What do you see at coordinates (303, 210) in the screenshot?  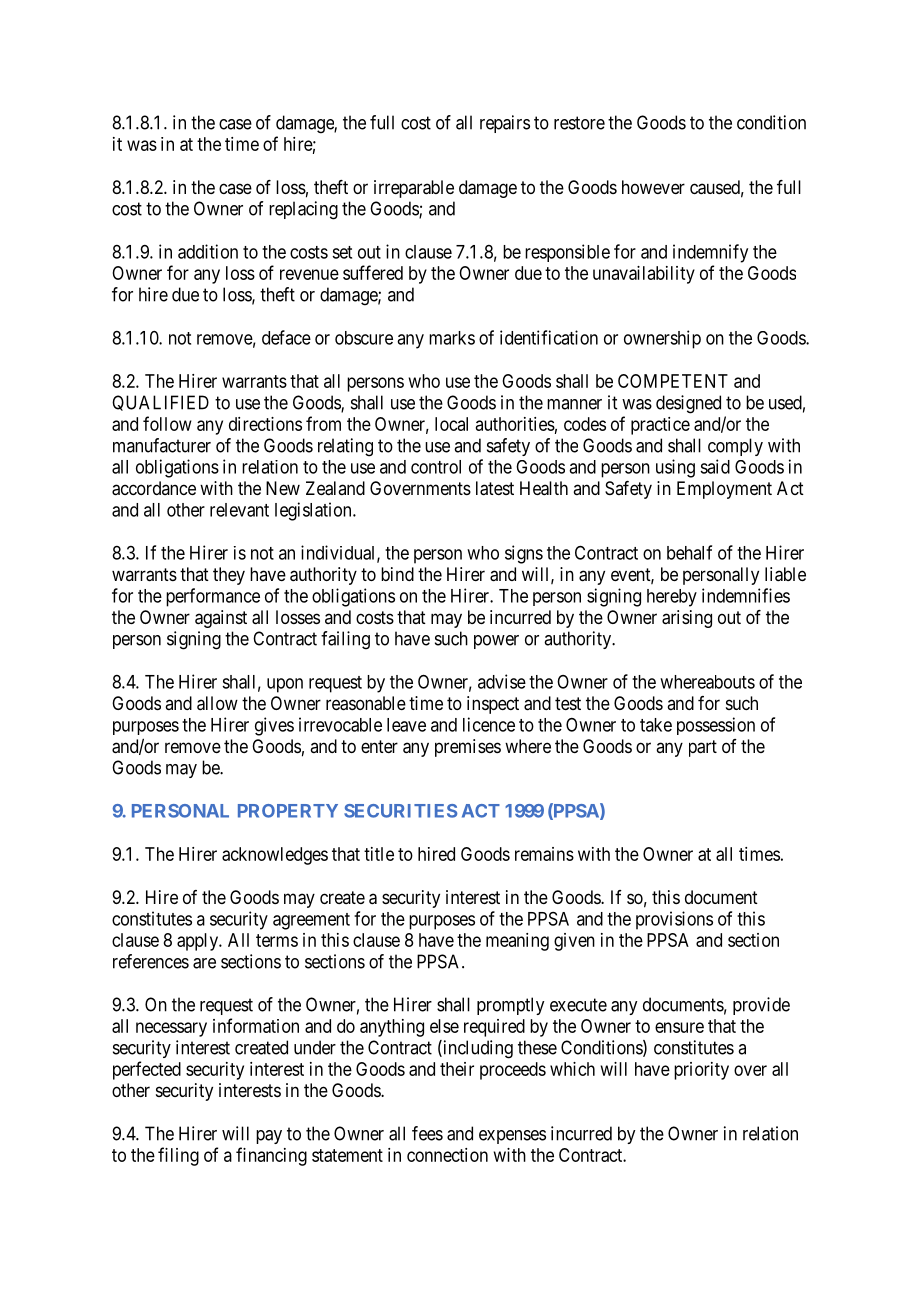 I see `replacing` at bounding box center [303, 210].
